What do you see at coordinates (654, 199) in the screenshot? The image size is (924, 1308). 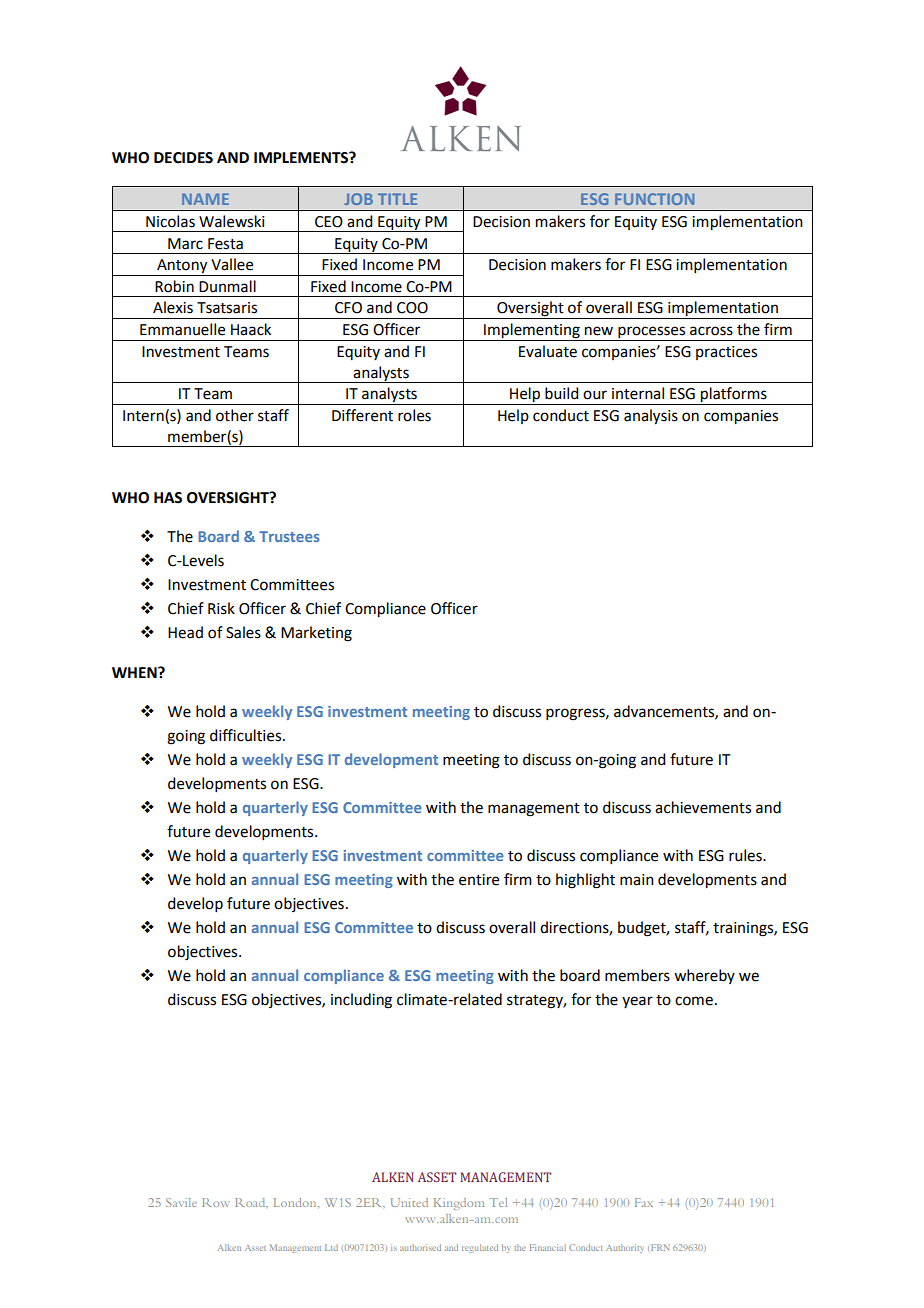 I see `FUNCTION` at bounding box center [654, 199].
